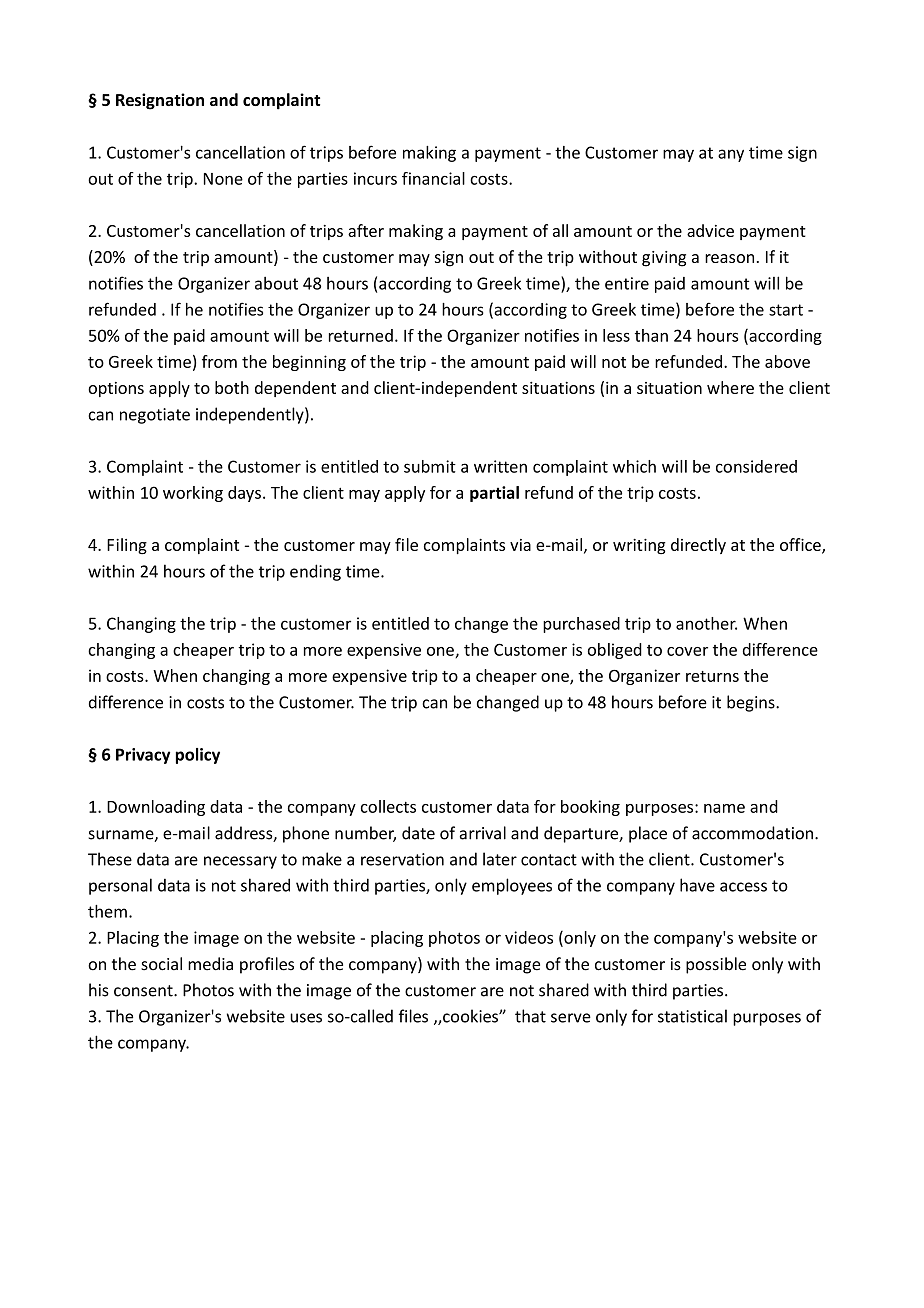 This image has width=924, height=1308. I want to click on considered, so click(756, 466).
